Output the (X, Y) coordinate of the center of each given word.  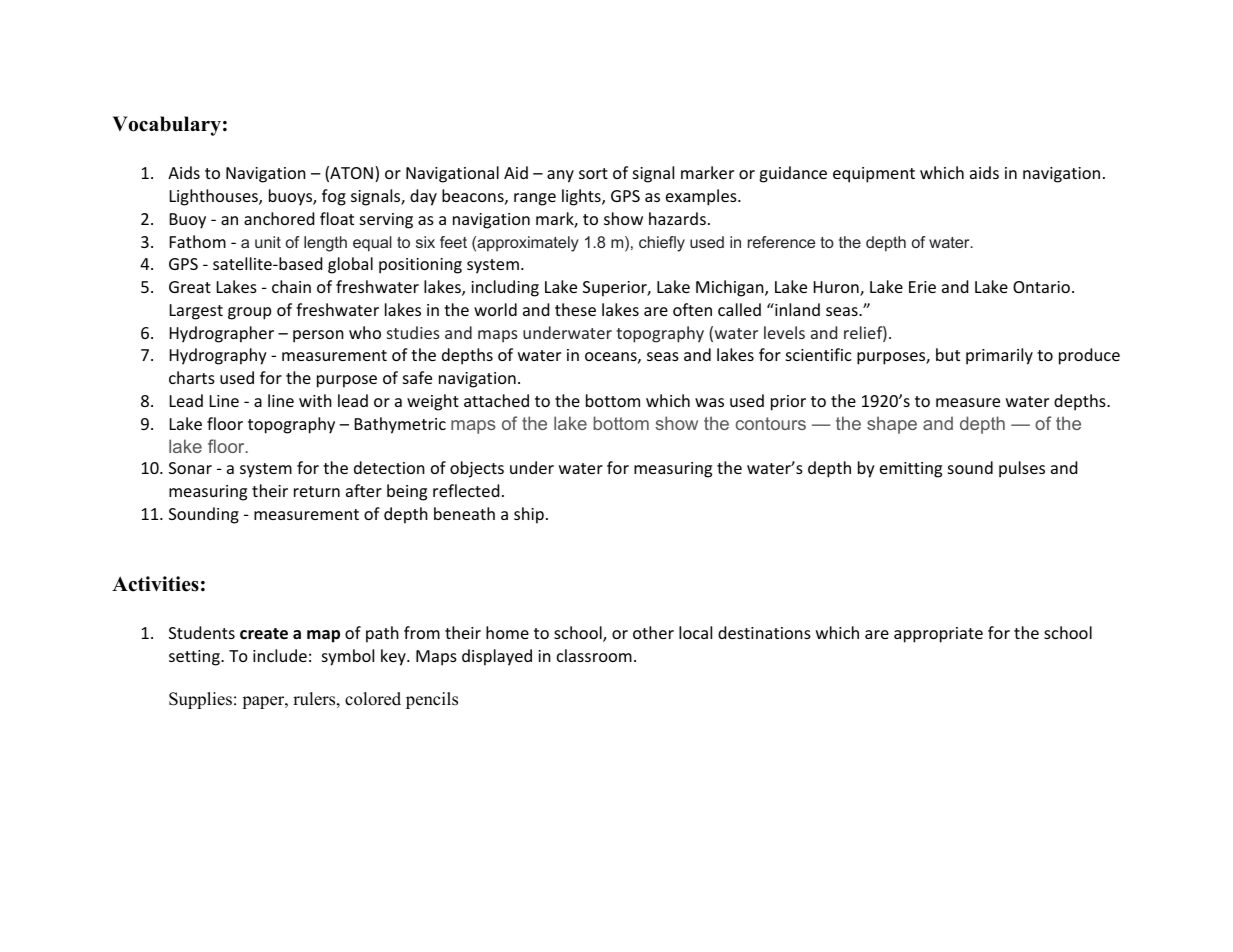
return (317, 491)
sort (593, 173)
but (948, 354)
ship (529, 515)
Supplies (200, 700)
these (575, 309)
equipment (874, 175)
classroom (594, 655)
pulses (1022, 469)
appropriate (938, 635)
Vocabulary (167, 126)
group (249, 313)
